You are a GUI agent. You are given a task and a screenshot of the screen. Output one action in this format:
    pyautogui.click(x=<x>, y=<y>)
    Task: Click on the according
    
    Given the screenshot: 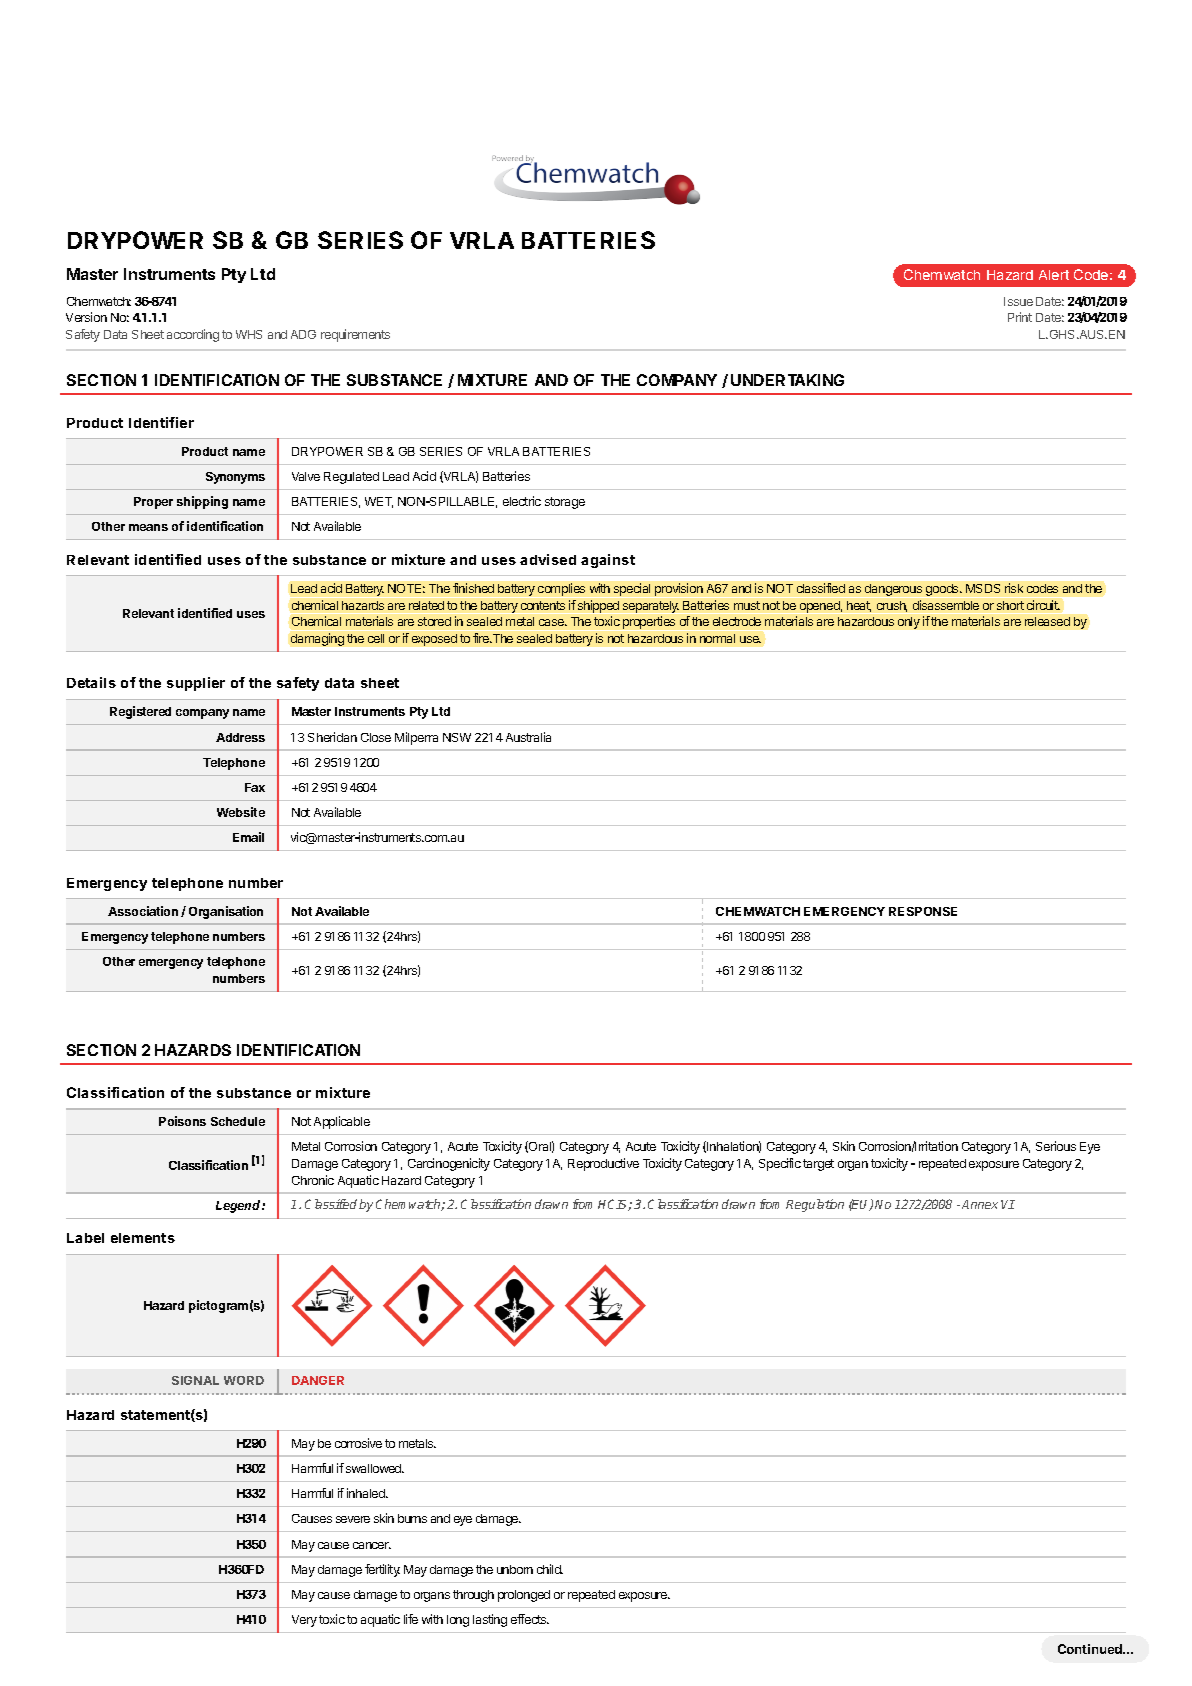 What is the action you would take?
    pyautogui.click(x=193, y=335)
